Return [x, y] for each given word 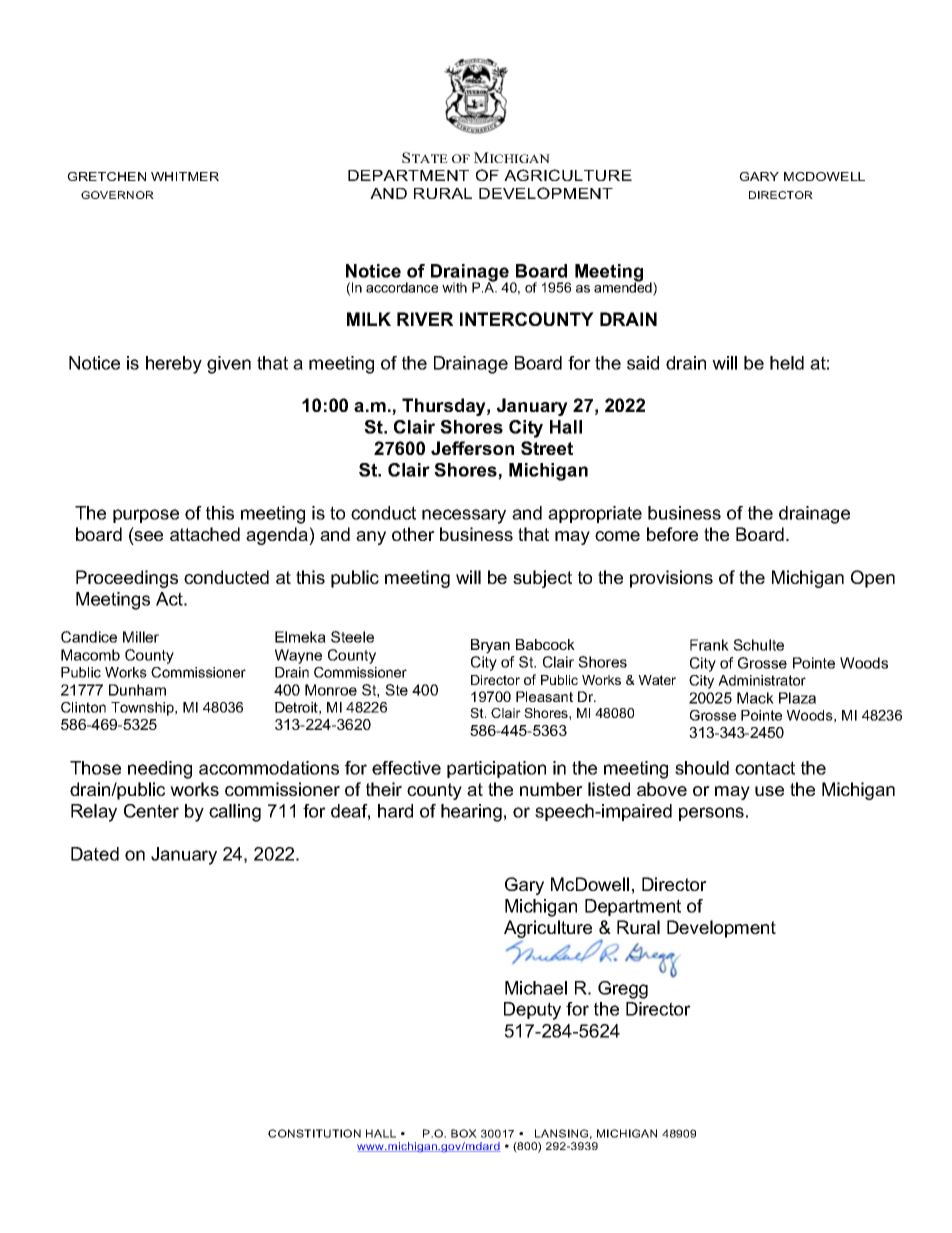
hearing [471, 813]
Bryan [490, 646]
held [787, 363]
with [454, 287]
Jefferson [472, 448]
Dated [95, 854]
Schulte [758, 645]
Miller [141, 637]
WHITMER [185, 176]
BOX [464, 1133]
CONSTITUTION [314, 1133]
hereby [174, 365]
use [769, 791]
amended [624, 287]
